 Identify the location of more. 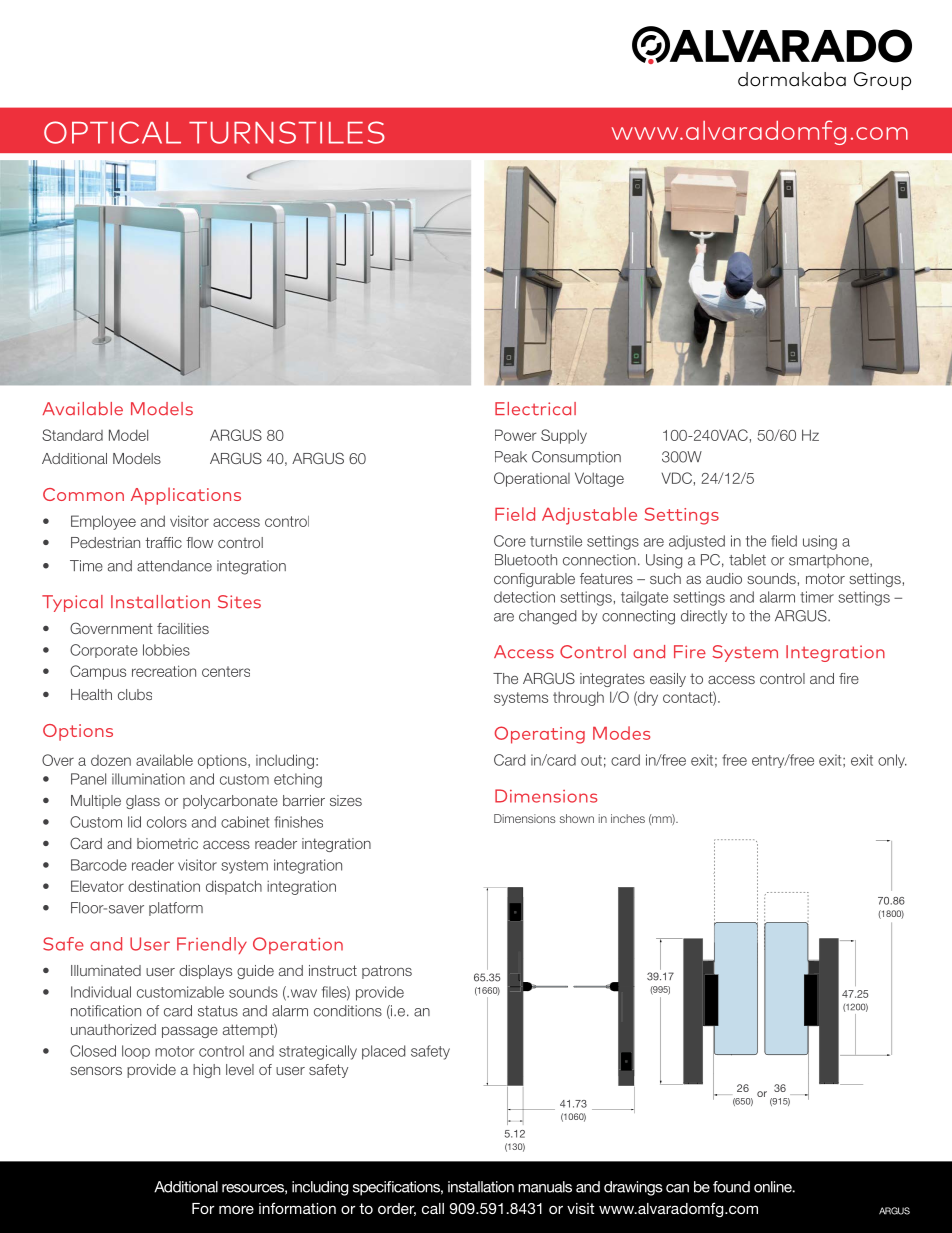
(236, 1209).
